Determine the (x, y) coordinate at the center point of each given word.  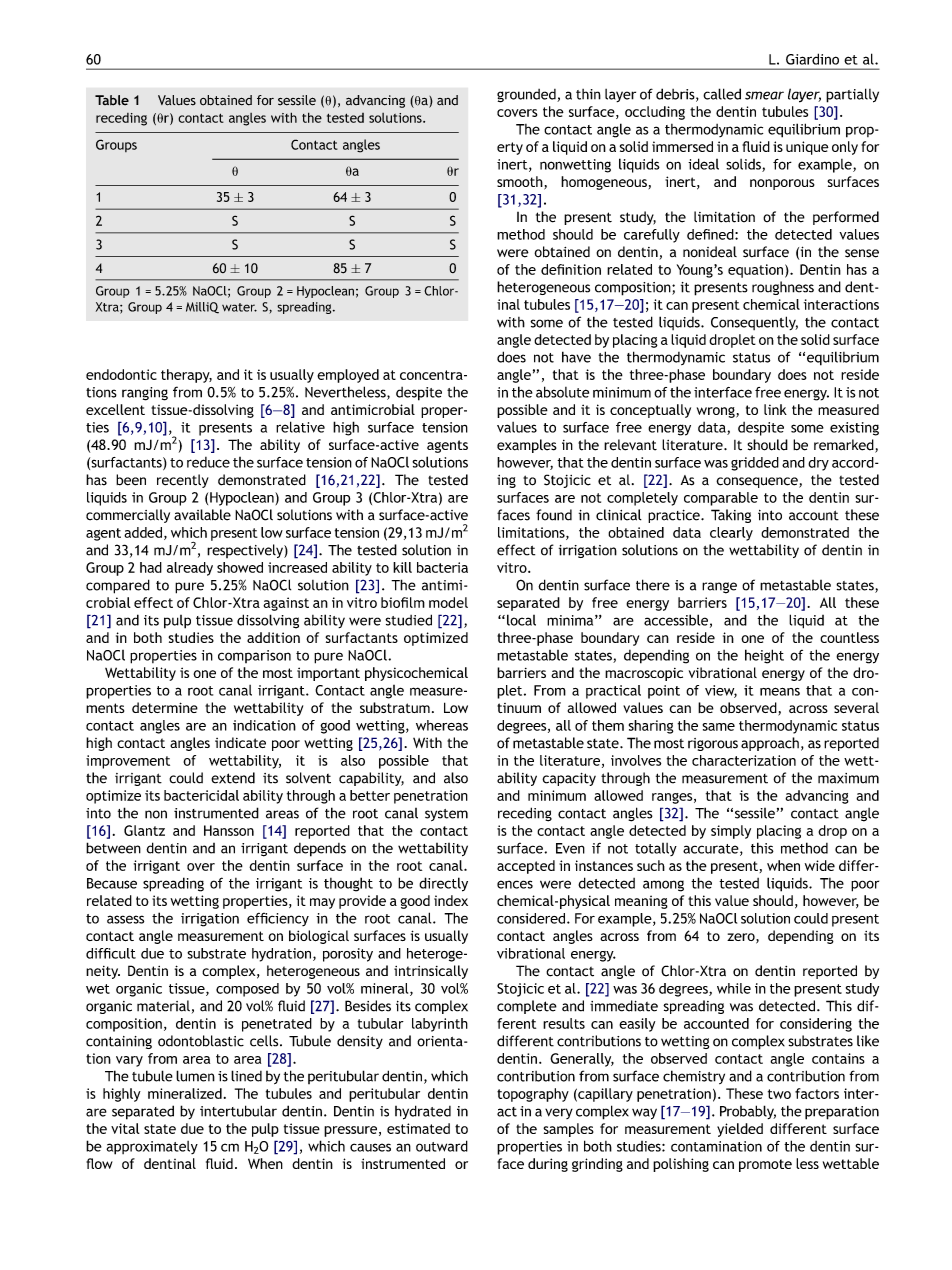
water (239, 307)
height (764, 656)
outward (442, 1146)
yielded (740, 1130)
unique (807, 148)
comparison (254, 656)
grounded (527, 96)
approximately (152, 1148)
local (521, 620)
